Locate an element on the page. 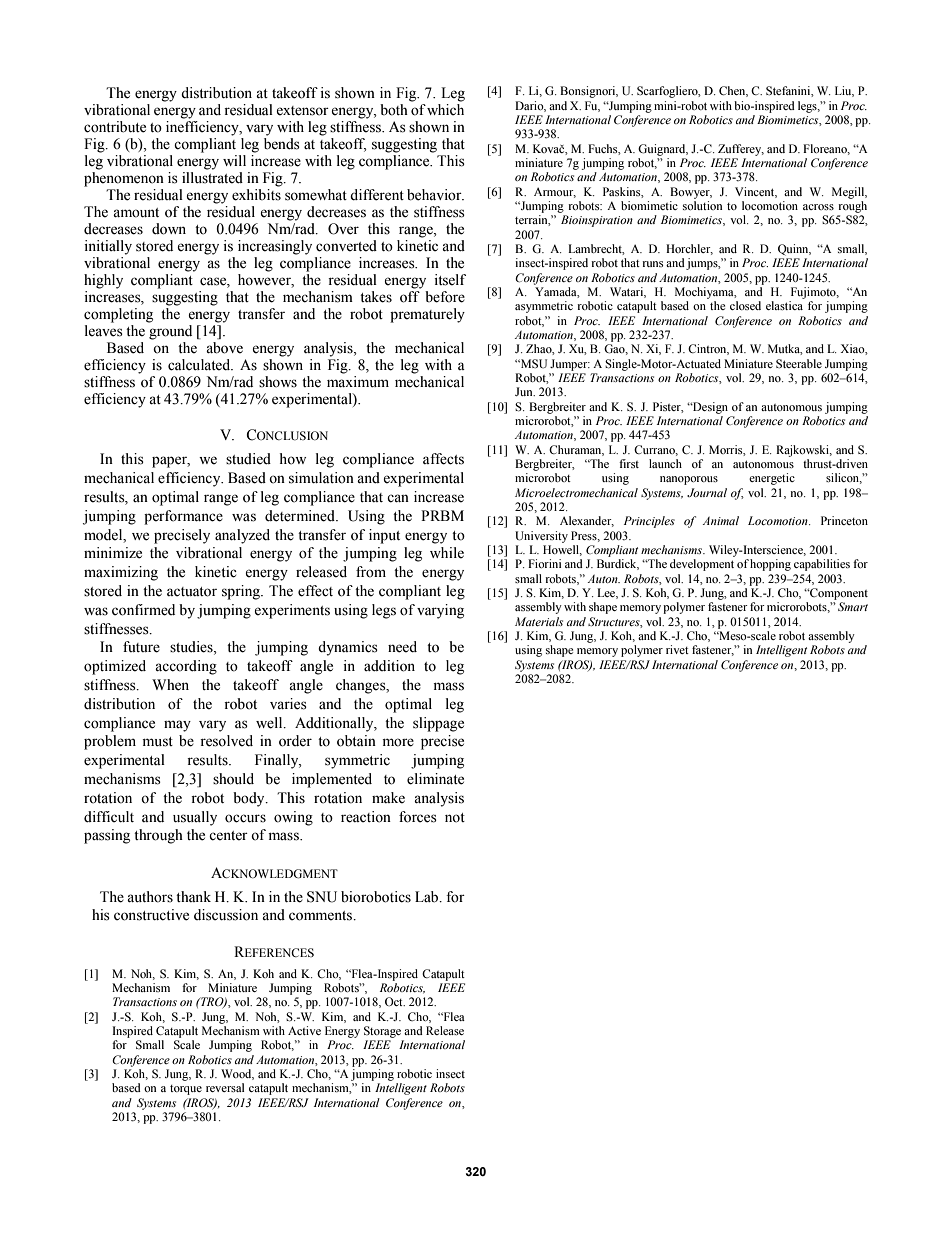 The width and height of the page is (952, 1233). hopping is located at coordinates (770, 565).
